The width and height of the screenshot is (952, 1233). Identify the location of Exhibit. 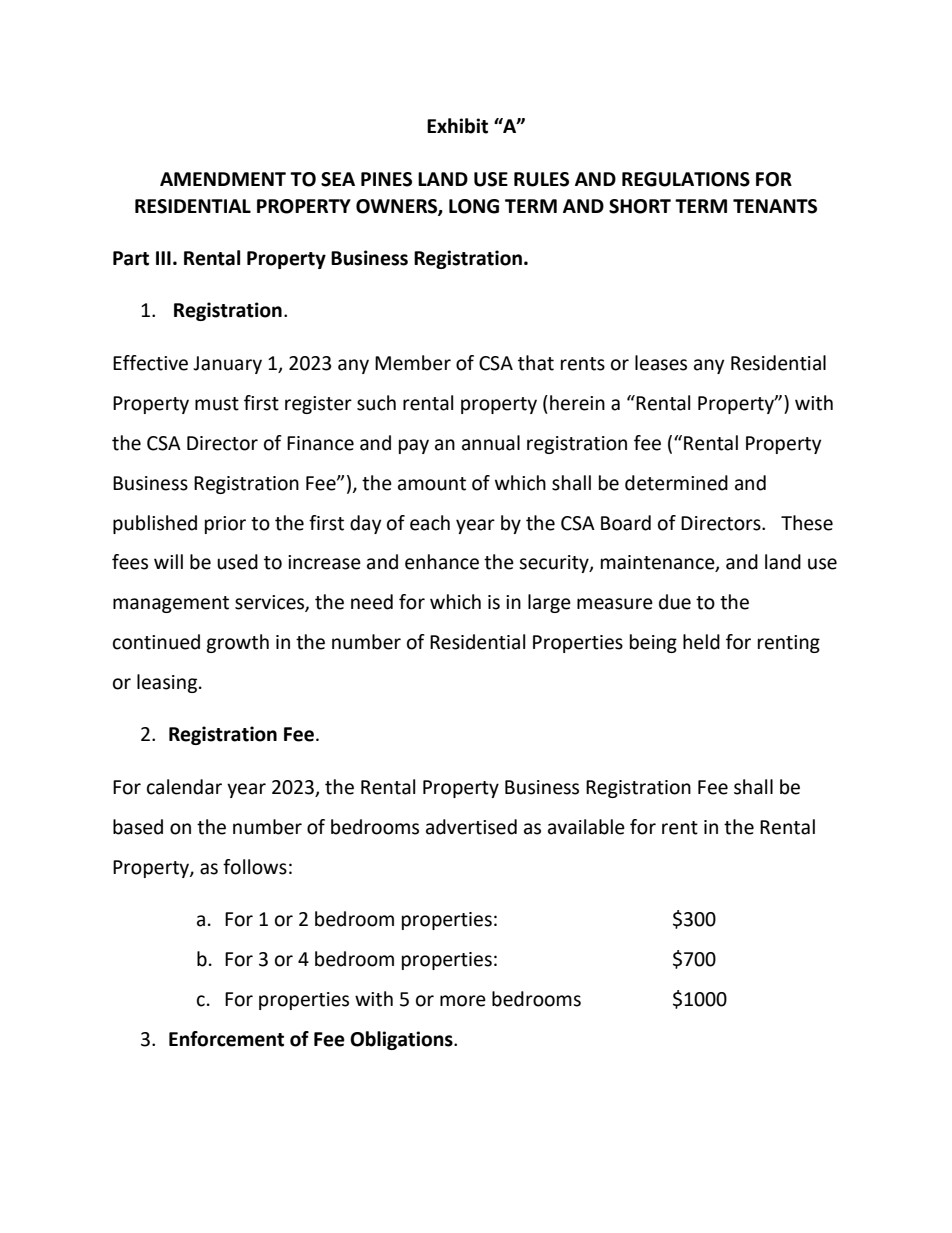
(457, 126).
